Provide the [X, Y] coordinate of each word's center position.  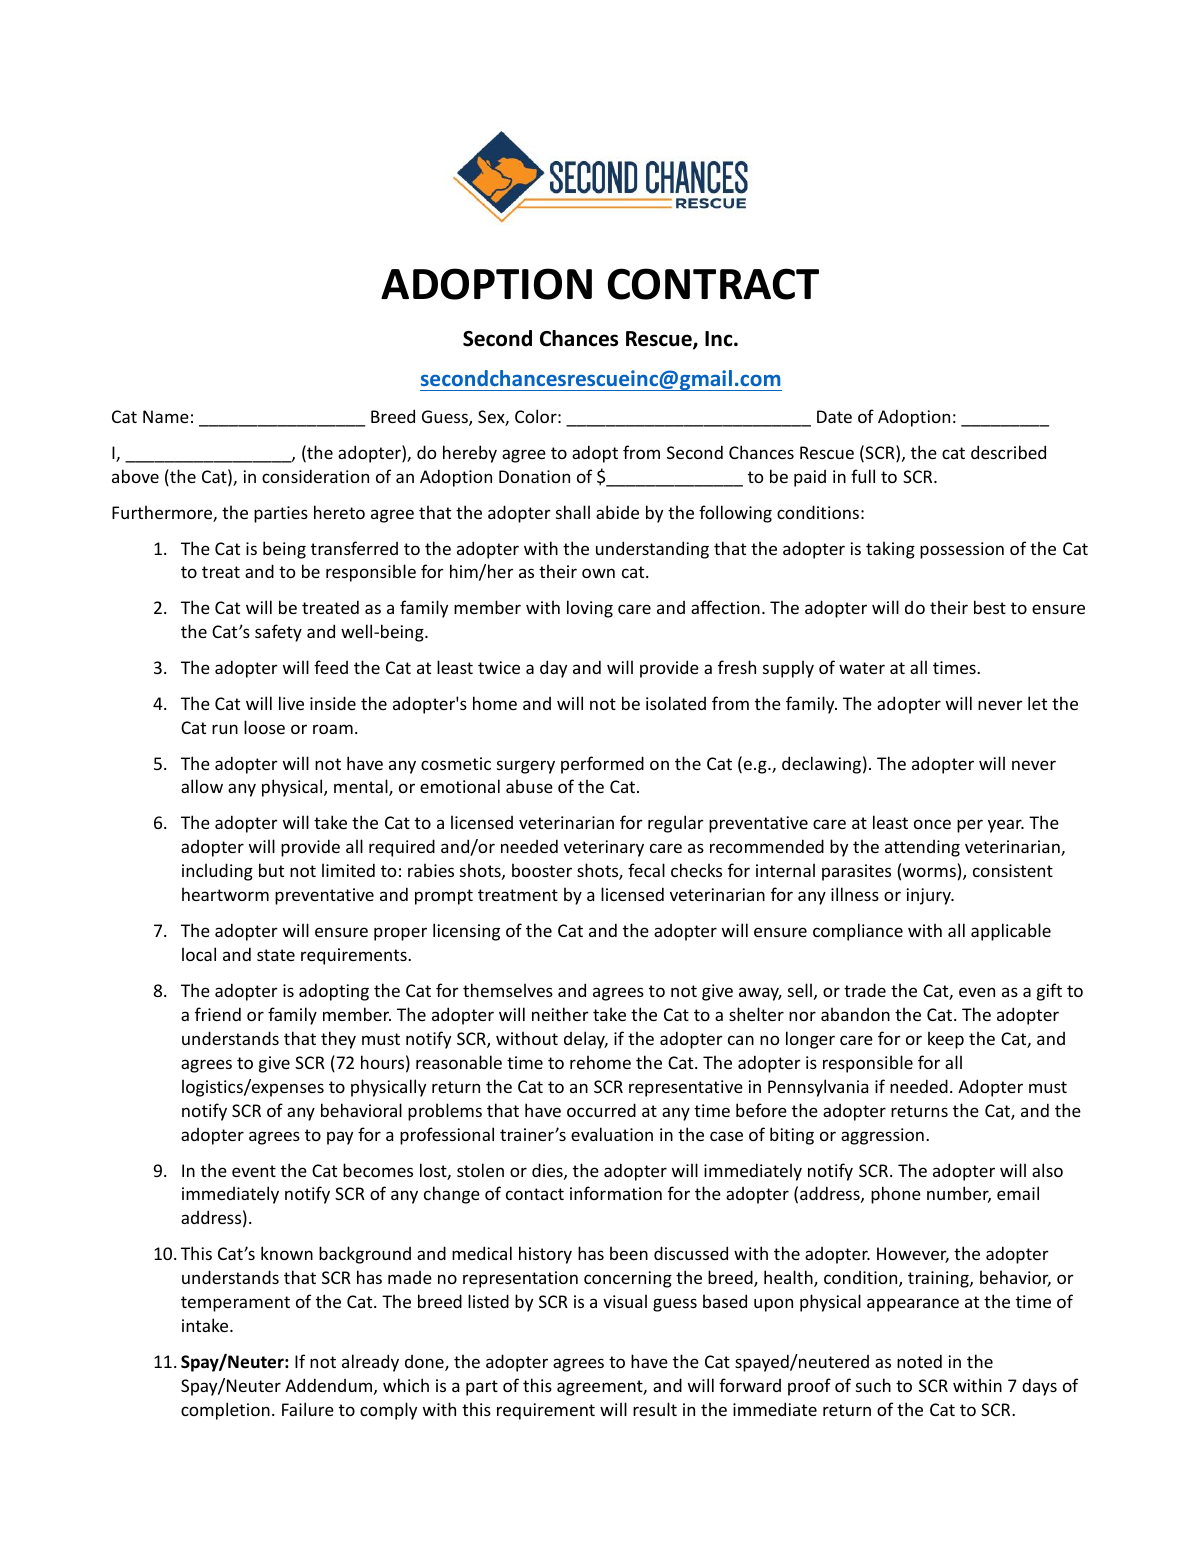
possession [962, 550]
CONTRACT [713, 284]
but [271, 870]
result [655, 1409]
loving [590, 609]
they [338, 1040]
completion [225, 1411]
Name [166, 416]
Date [834, 416]
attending [922, 848]
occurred [601, 1110]
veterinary [604, 848]
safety [278, 633]
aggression [882, 1136]
